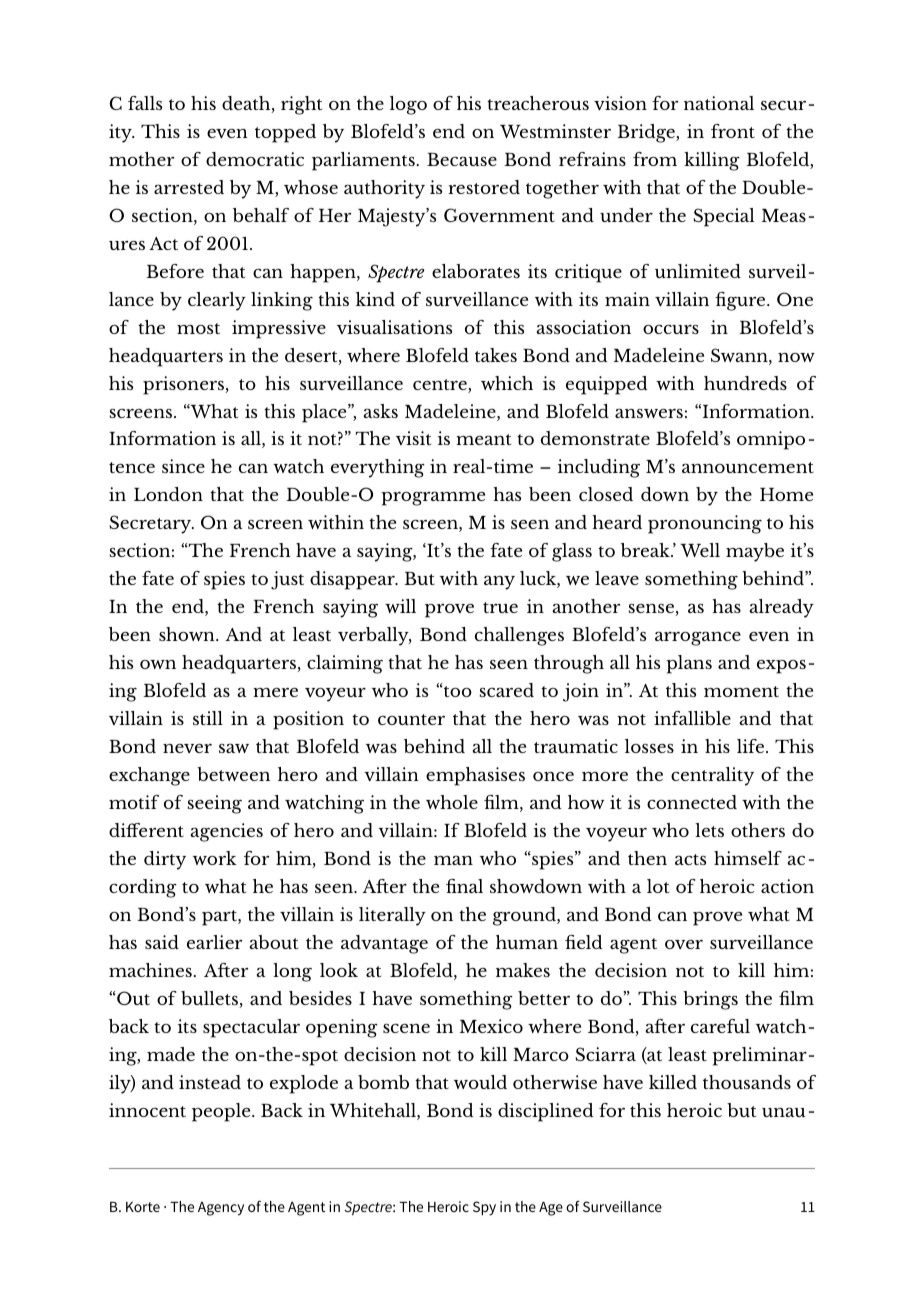 This image has width=924, height=1308. Describe the element at coordinates (221, 1209) in the image. I see `Agency` at that location.
